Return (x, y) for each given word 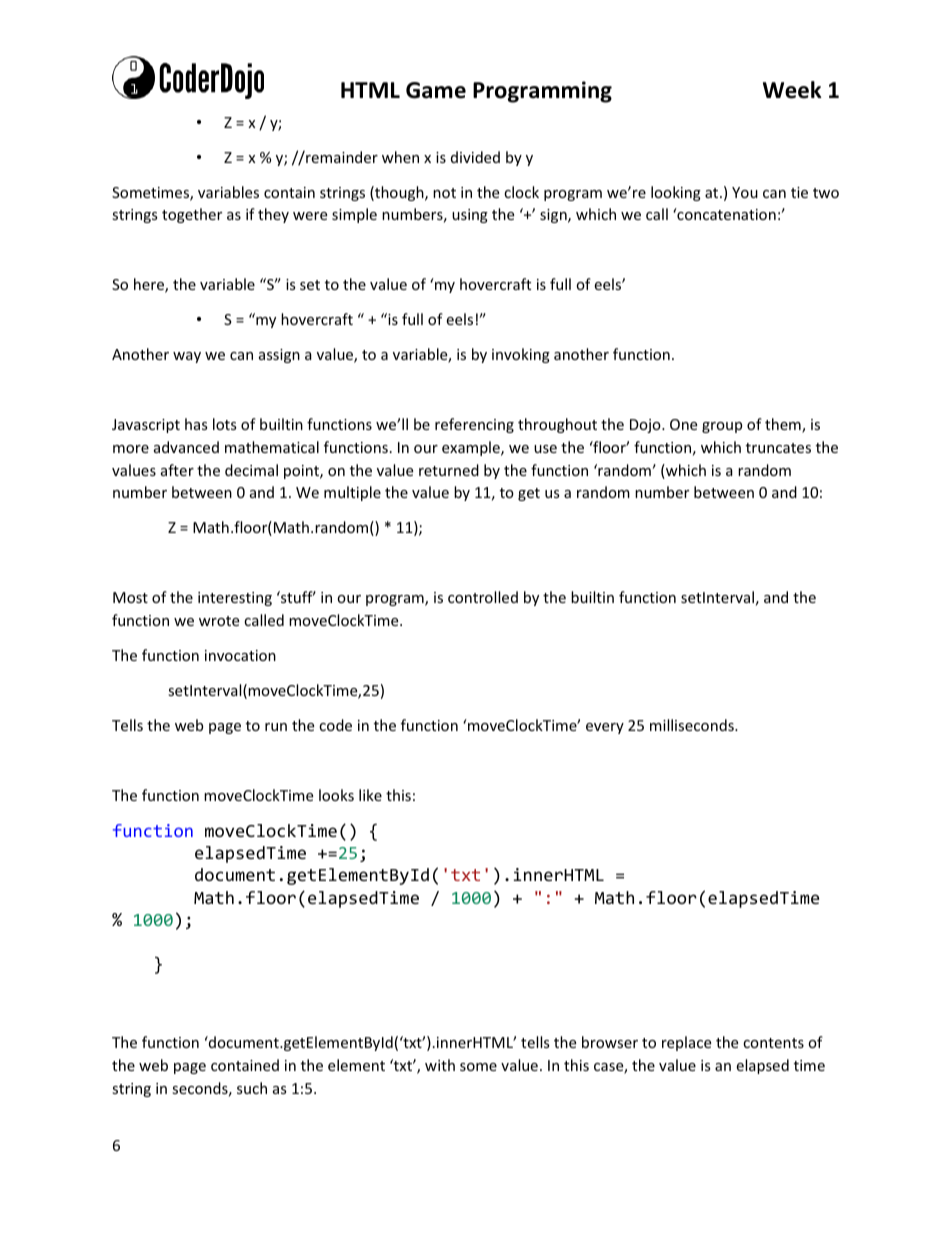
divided (475, 157)
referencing (474, 425)
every (605, 728)
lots (225, 424)
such (252, 1088)
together (192, 215)
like (370, 795)
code (335, 725)
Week (792, 90)
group (722, 427)
